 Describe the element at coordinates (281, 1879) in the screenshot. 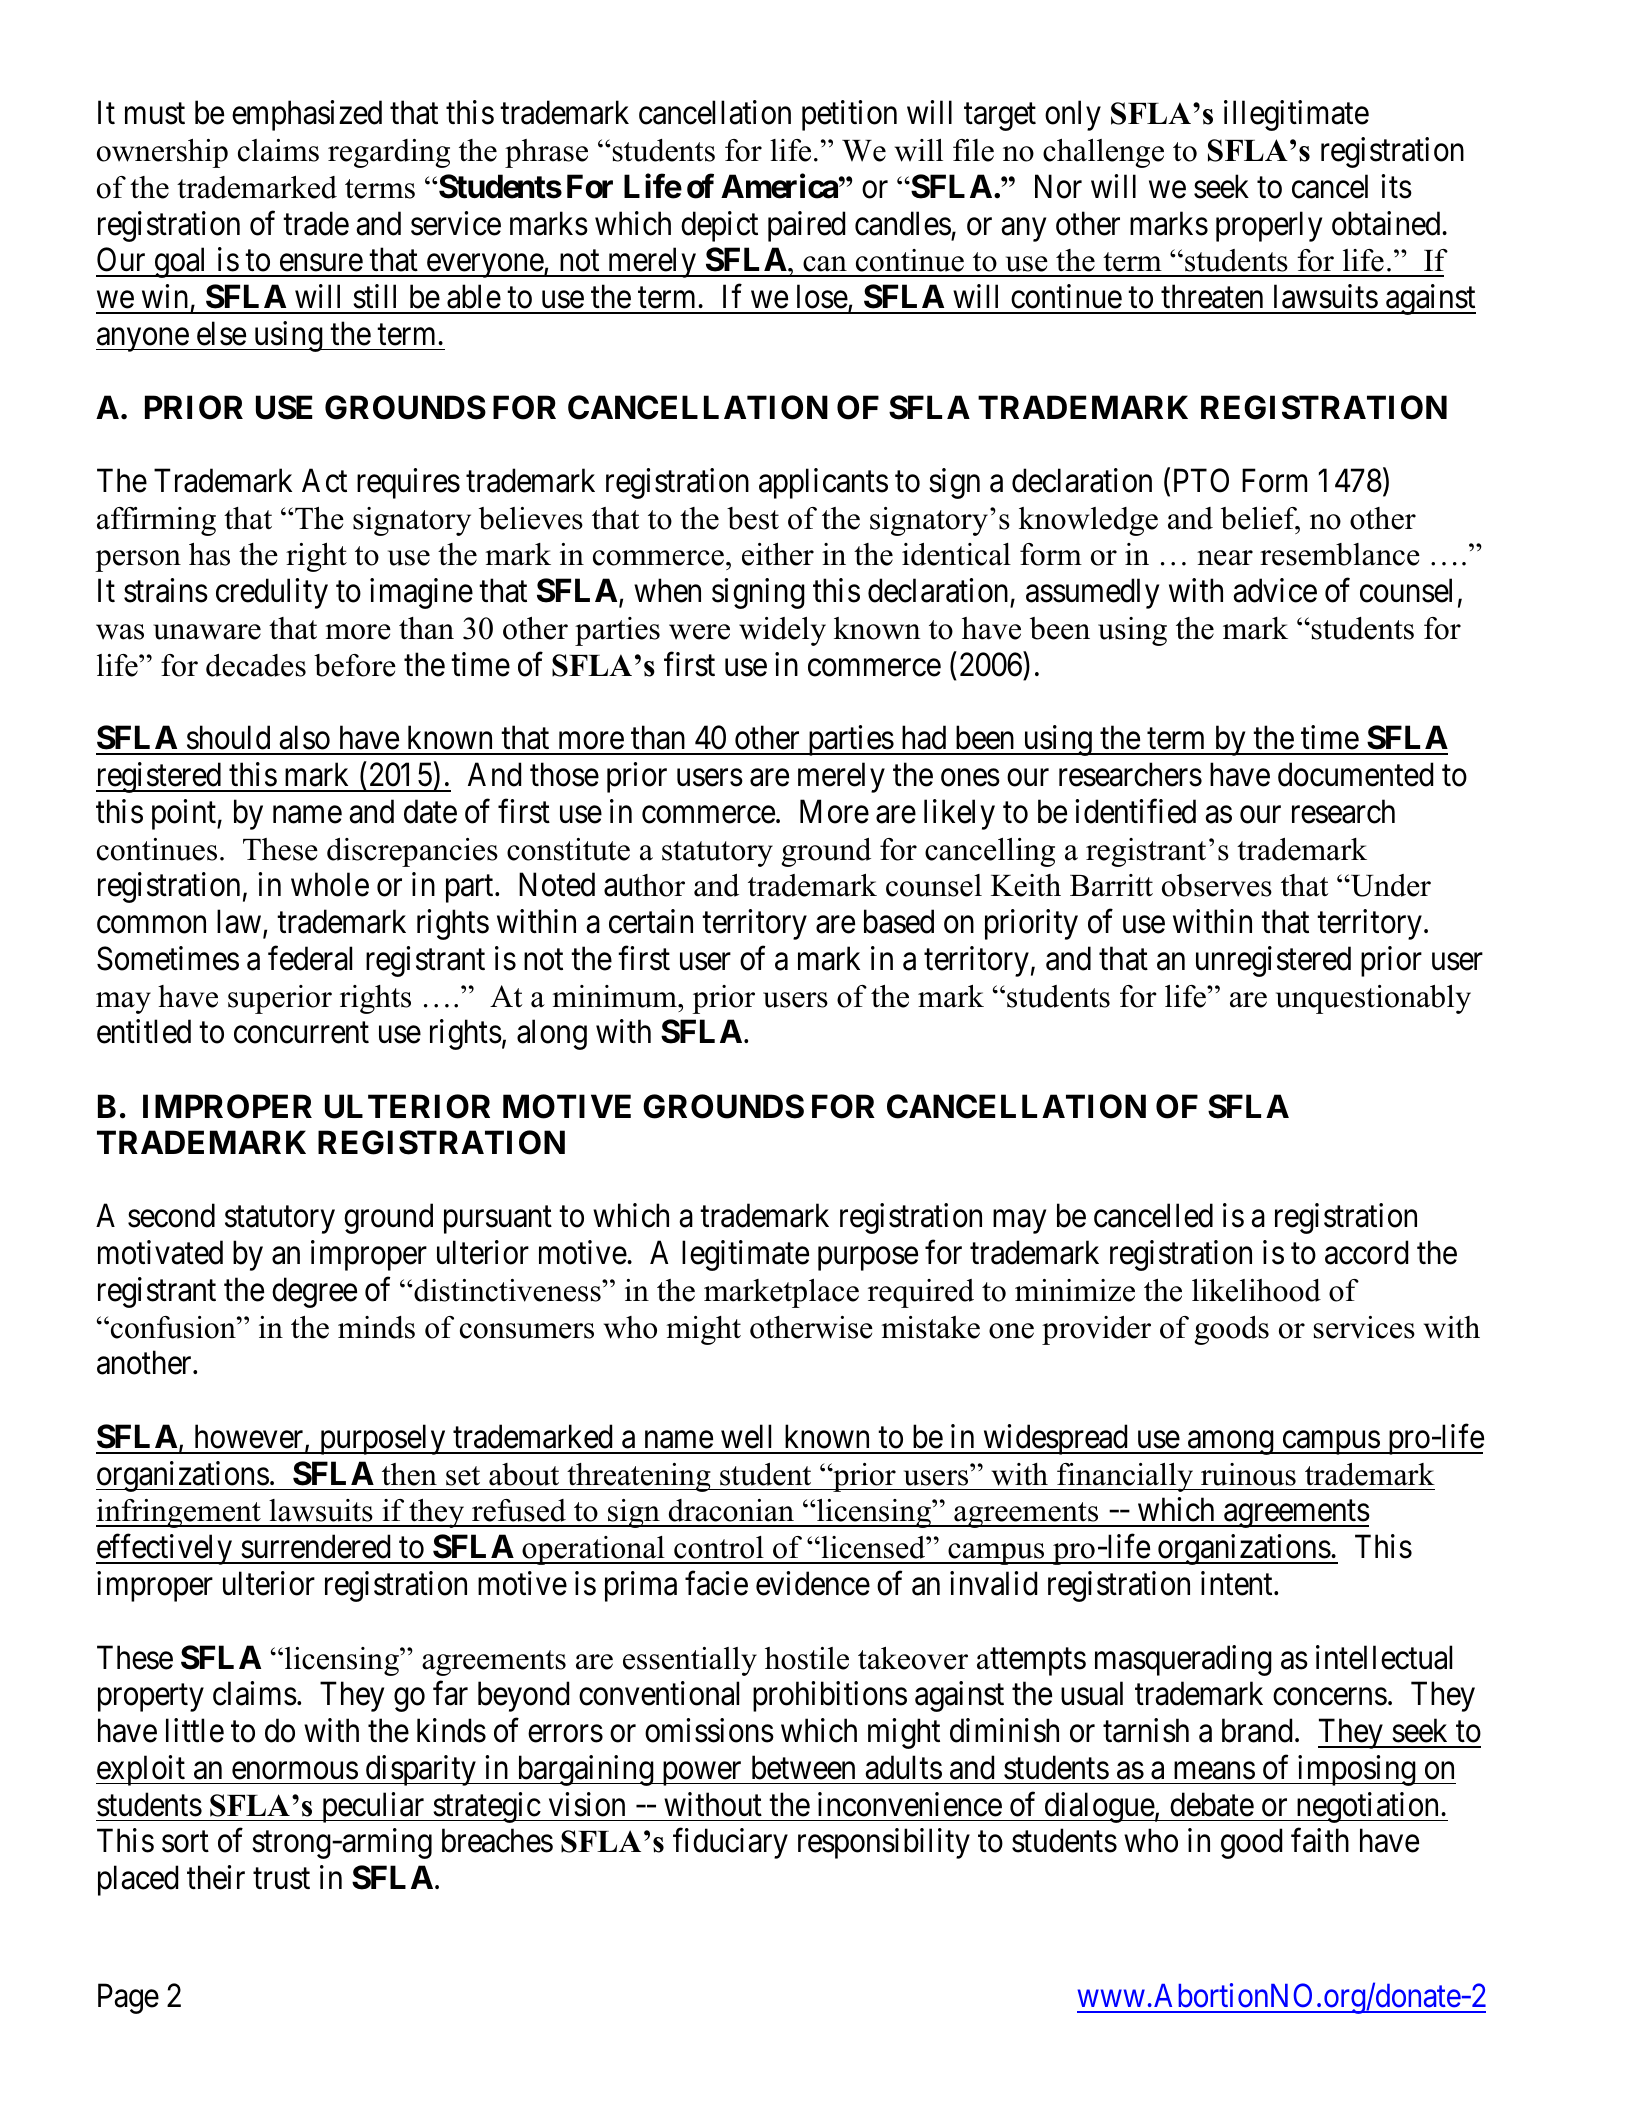

I see `trust` at that location.
